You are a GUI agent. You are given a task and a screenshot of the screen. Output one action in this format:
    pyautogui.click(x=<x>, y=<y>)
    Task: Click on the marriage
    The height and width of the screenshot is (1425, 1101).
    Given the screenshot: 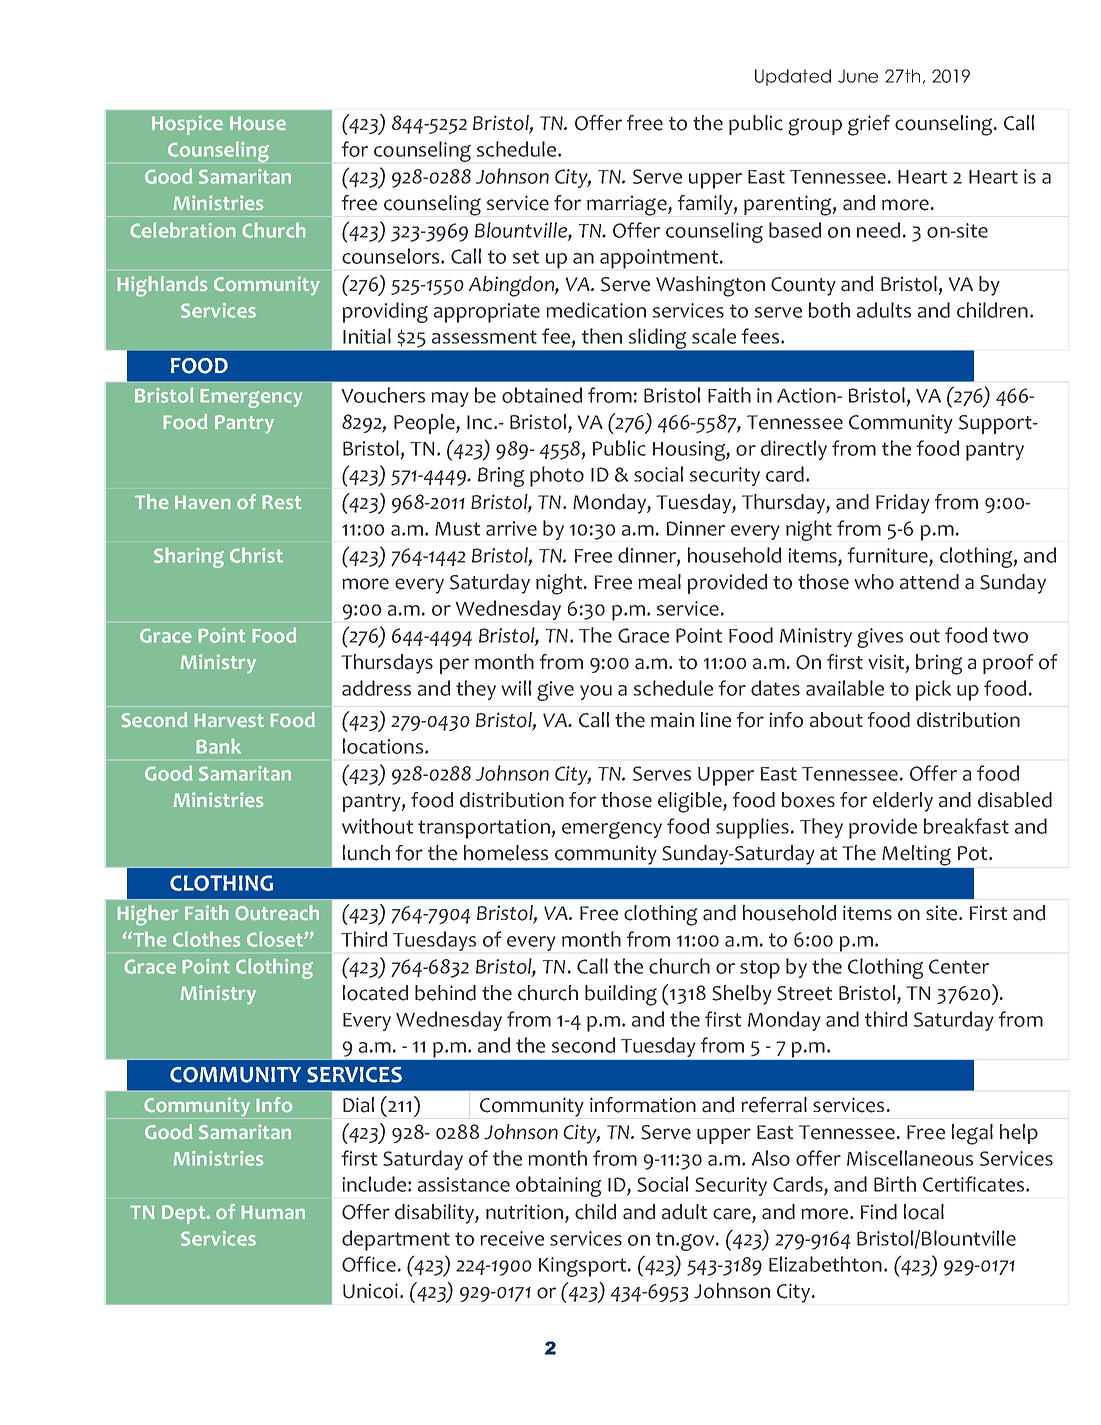 What is the action you would take?
    pyautogui.click(x=628, y=205)
